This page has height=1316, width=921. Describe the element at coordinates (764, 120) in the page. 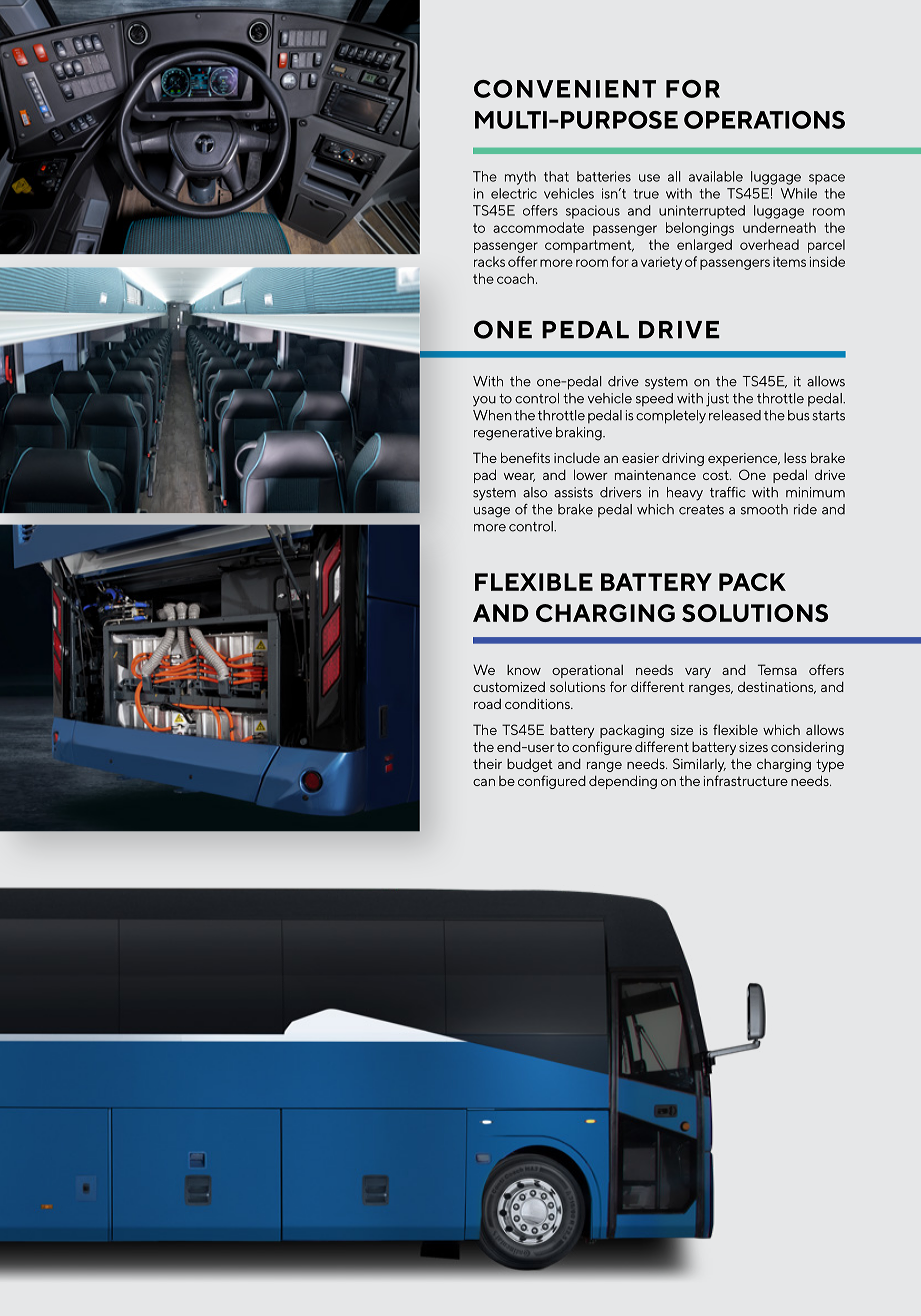

I see `OPERATIONS` at that location.
